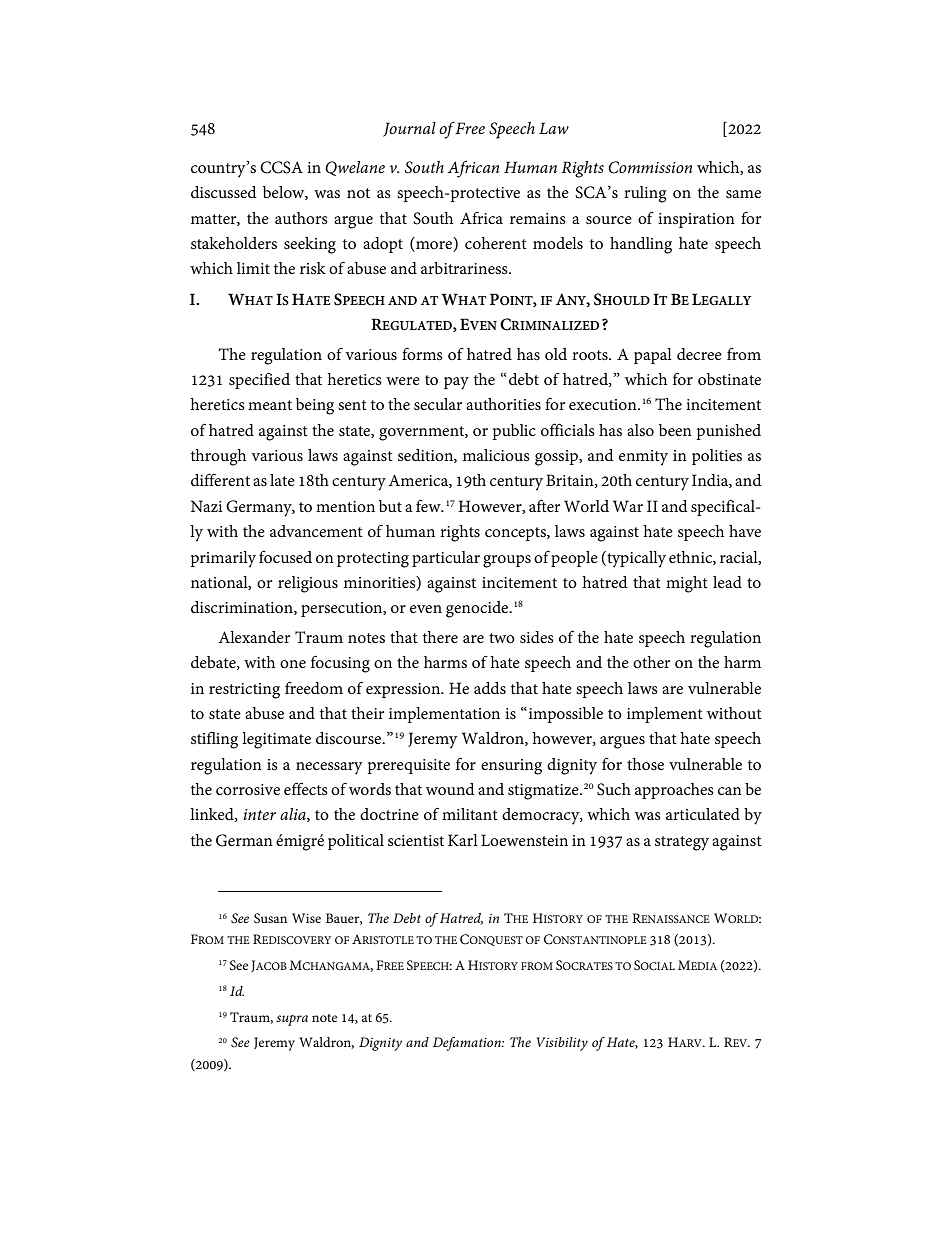 Image resolution: width=952 pixels, height=1233 pixels. What do you see at coordinates (409, 129) in the image?
I see `Journal` at bounding box center [409, 129].
